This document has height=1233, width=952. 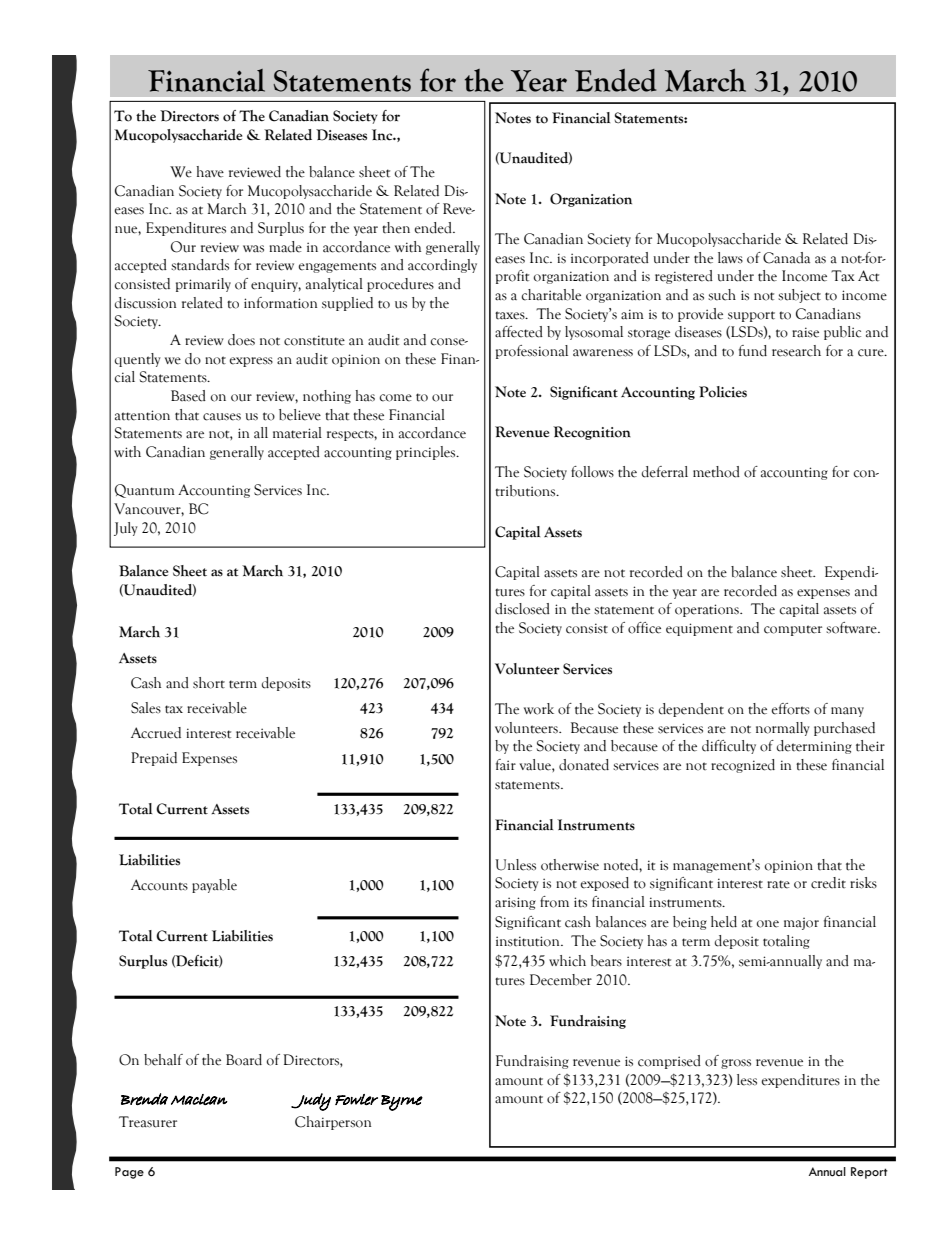 I want to click on Chairperson, so click(x=333, y=1123).
